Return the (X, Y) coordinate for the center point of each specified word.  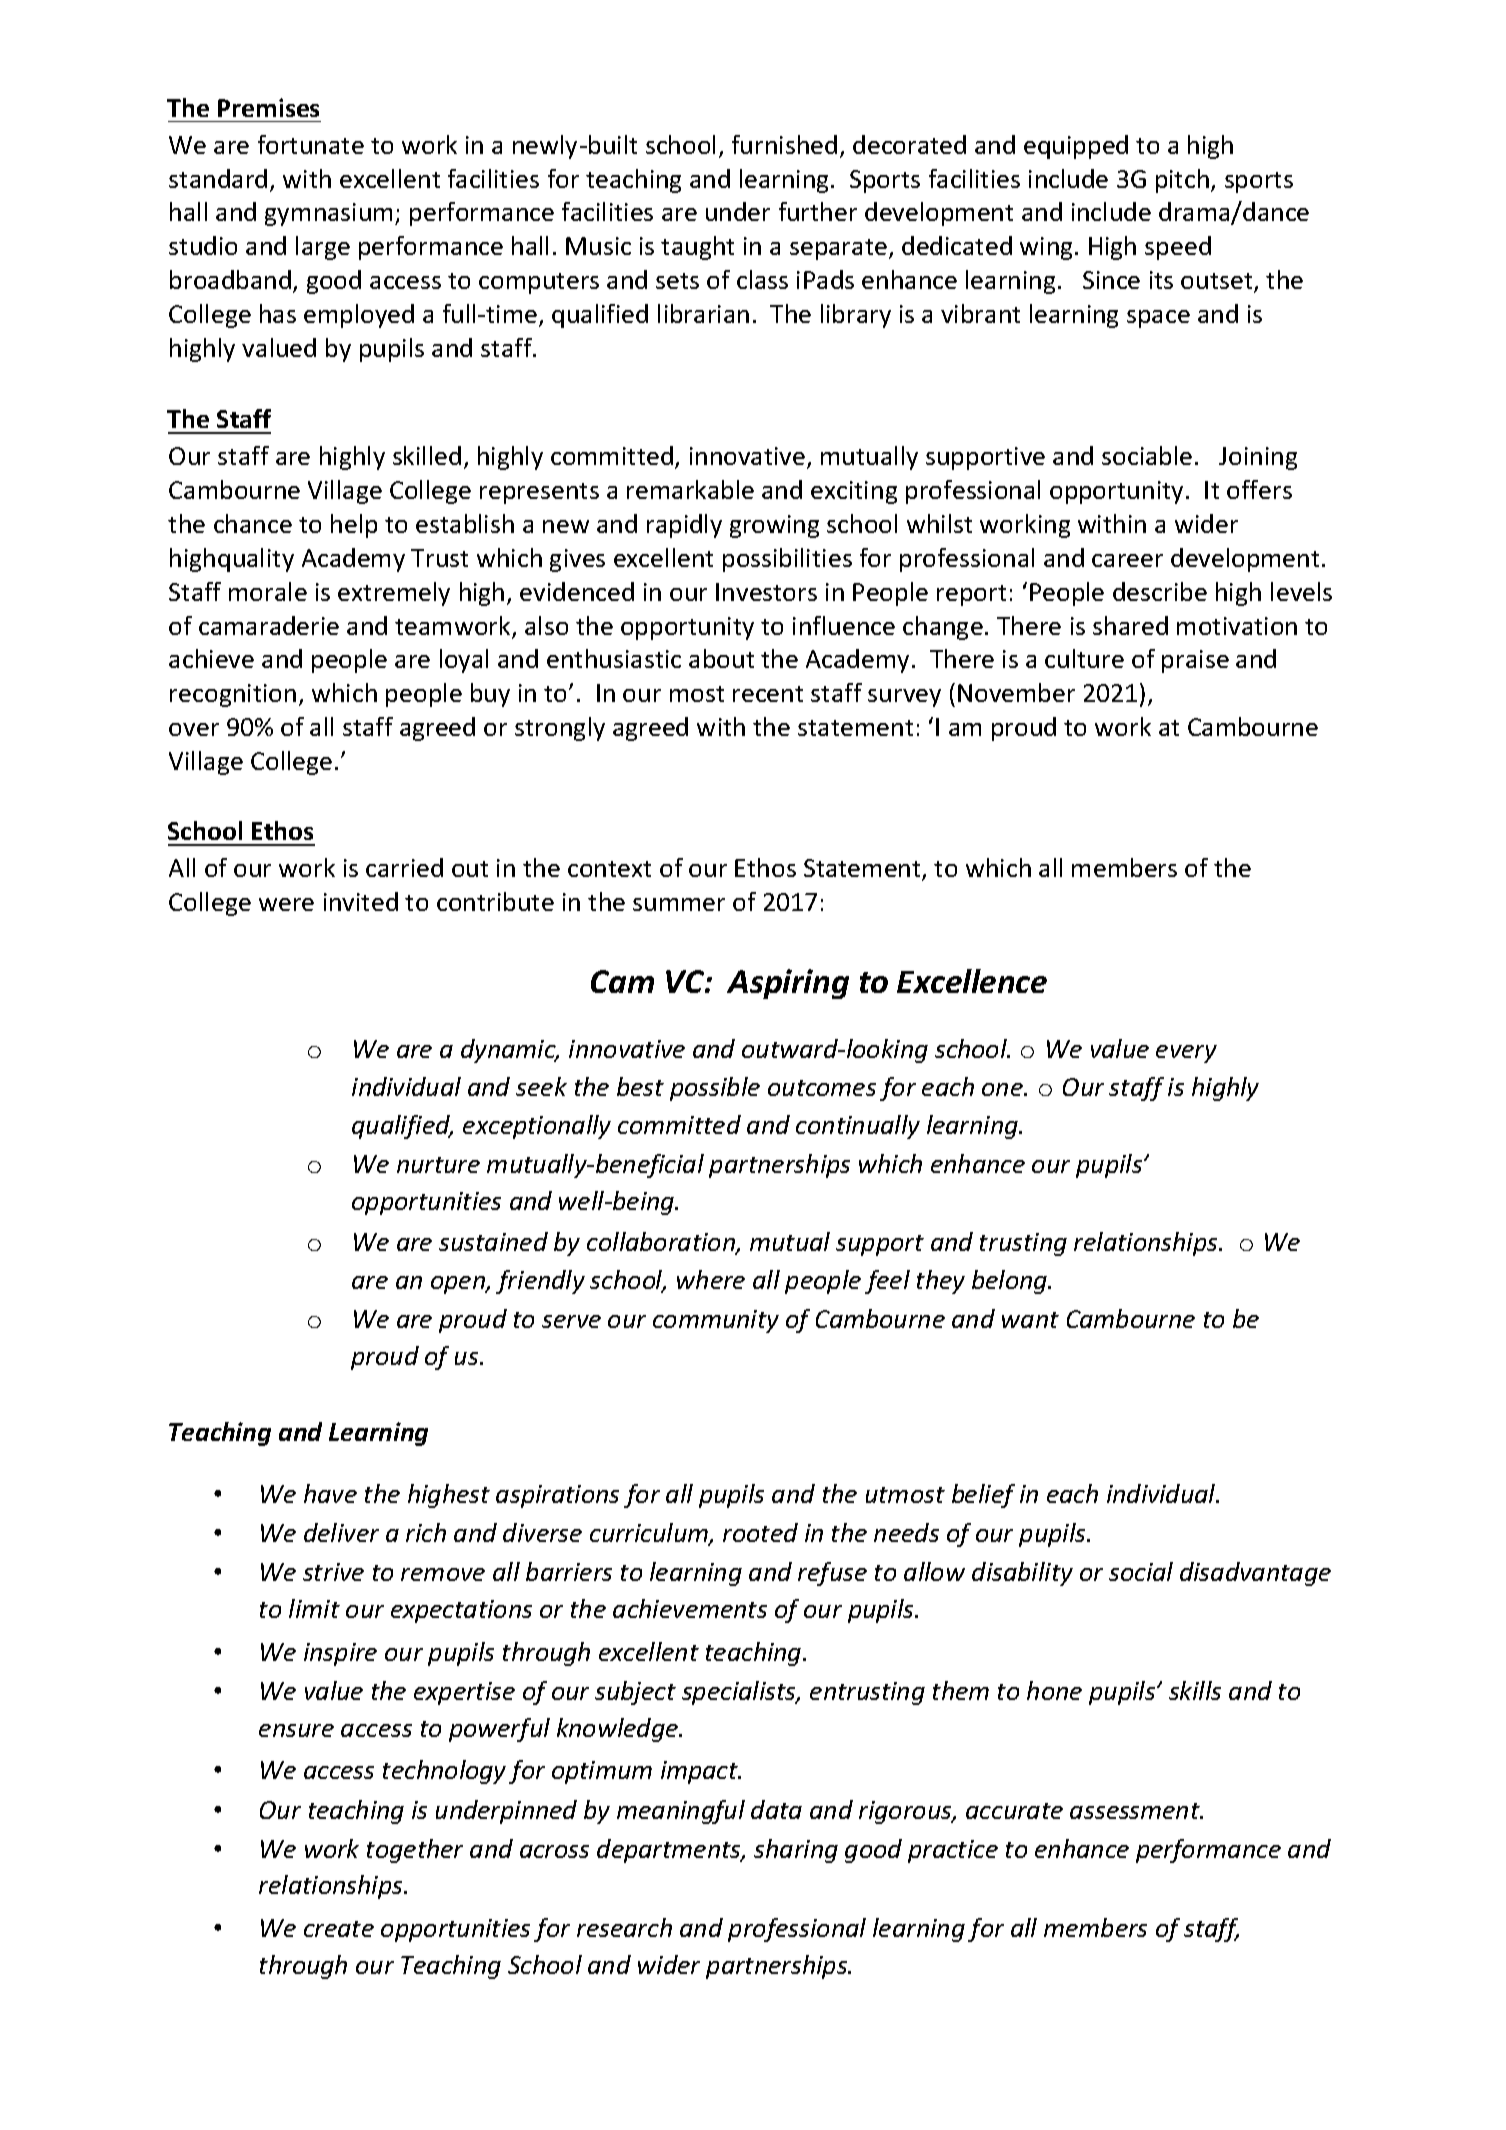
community (716, 1321)
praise (1195, 661)
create (339, 1929)
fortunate (311, 144)
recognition (233, 695)
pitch (1182, 181)
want (1030, 1320)
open (459, 1285)
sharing (796, 1851)
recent (768, 694)
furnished (784, 144)
